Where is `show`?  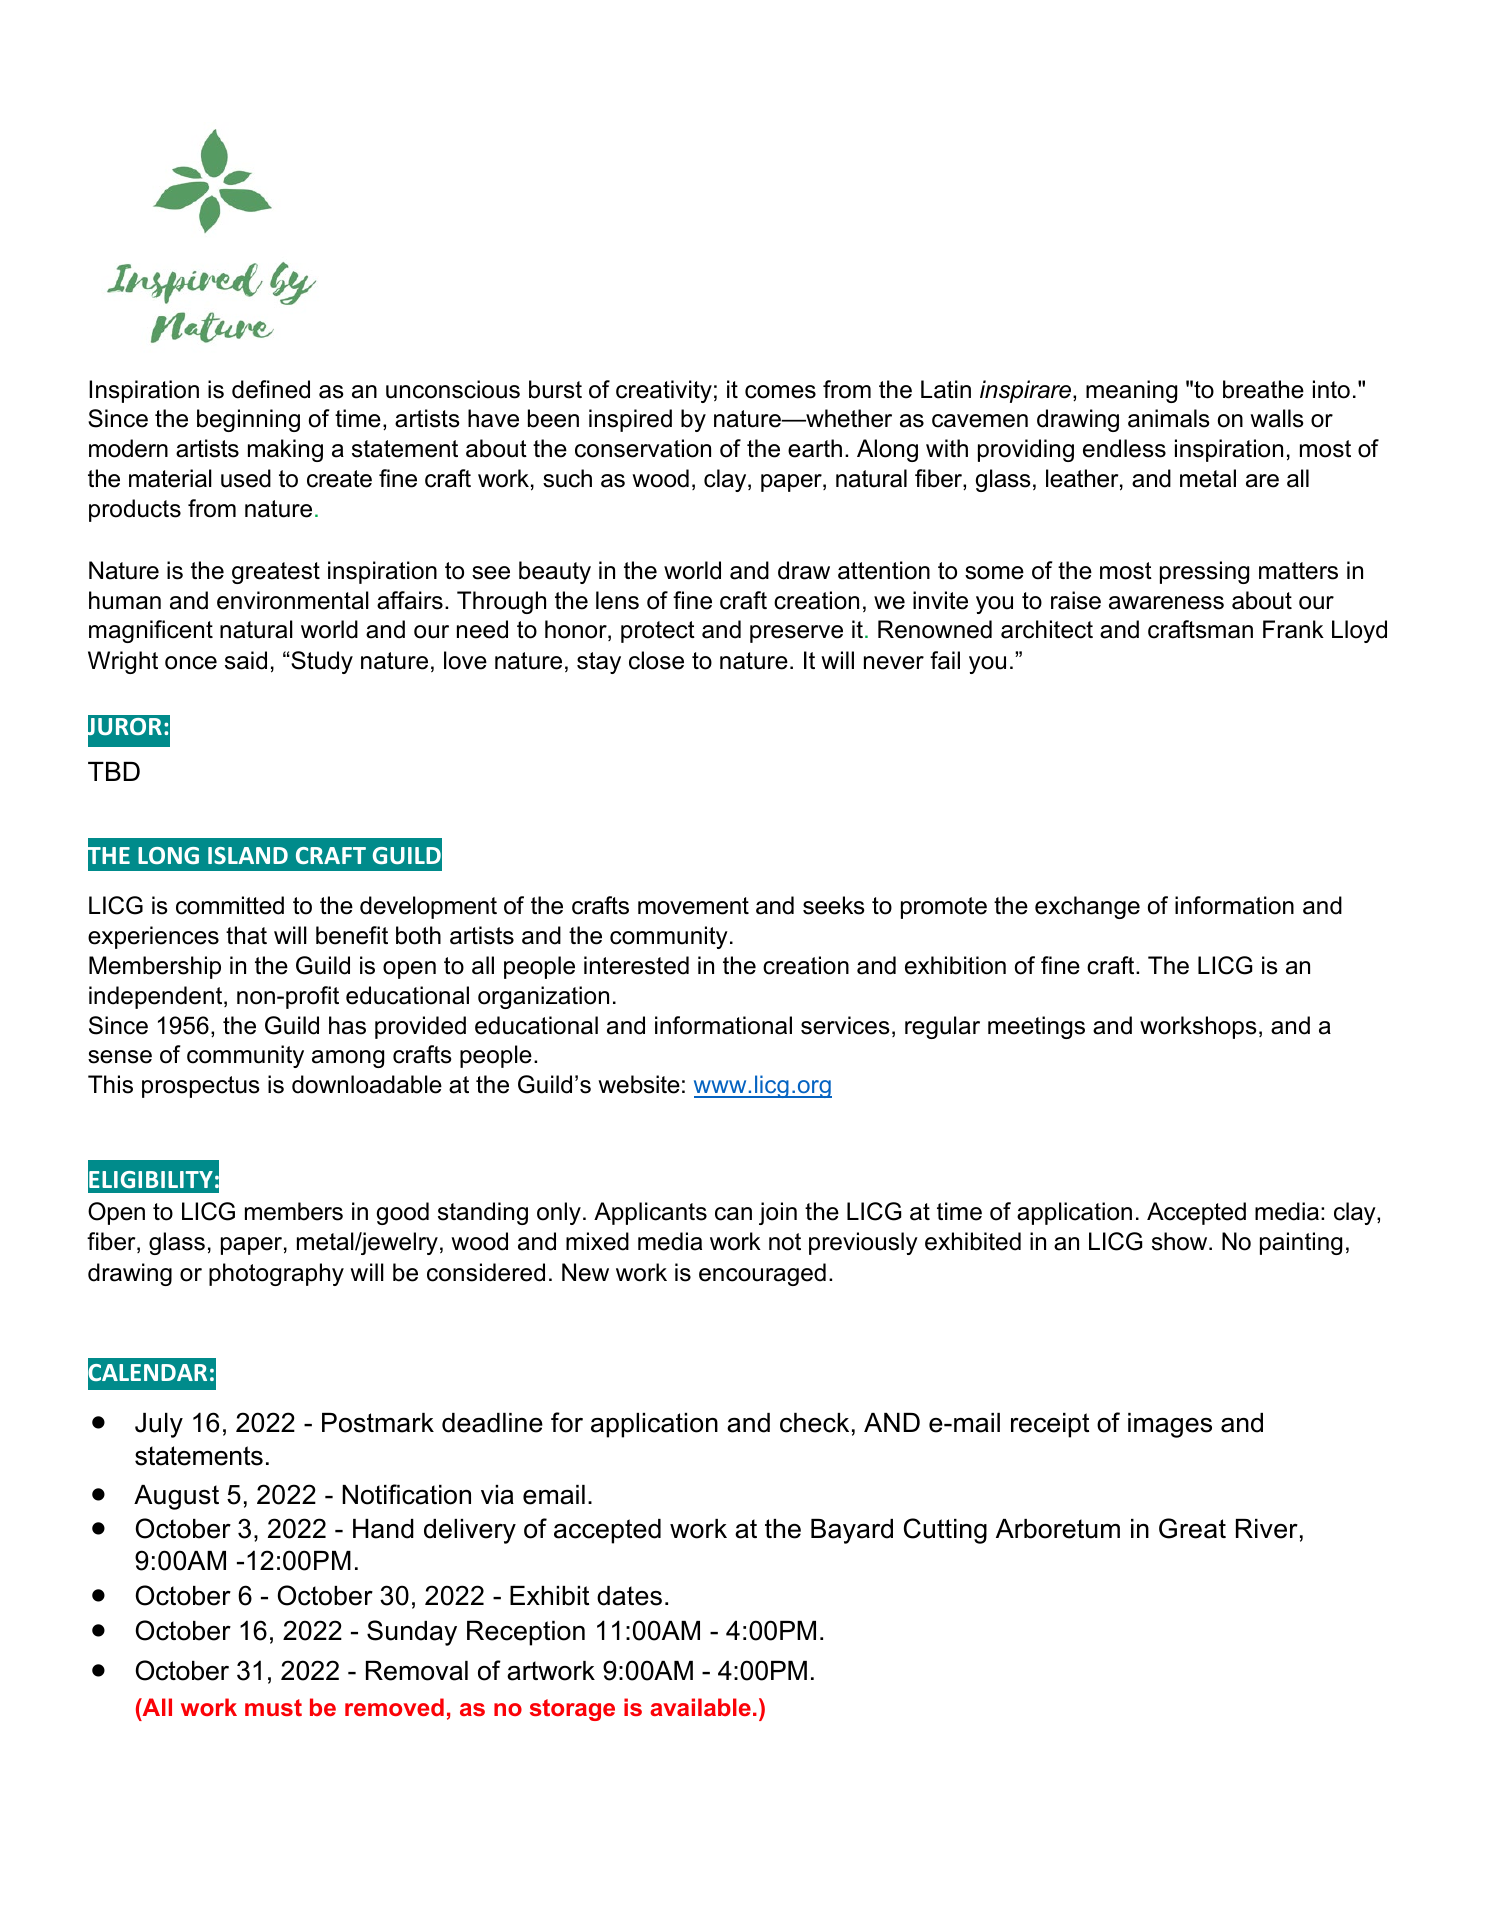 show is located at coordinates (1181, 1241).
